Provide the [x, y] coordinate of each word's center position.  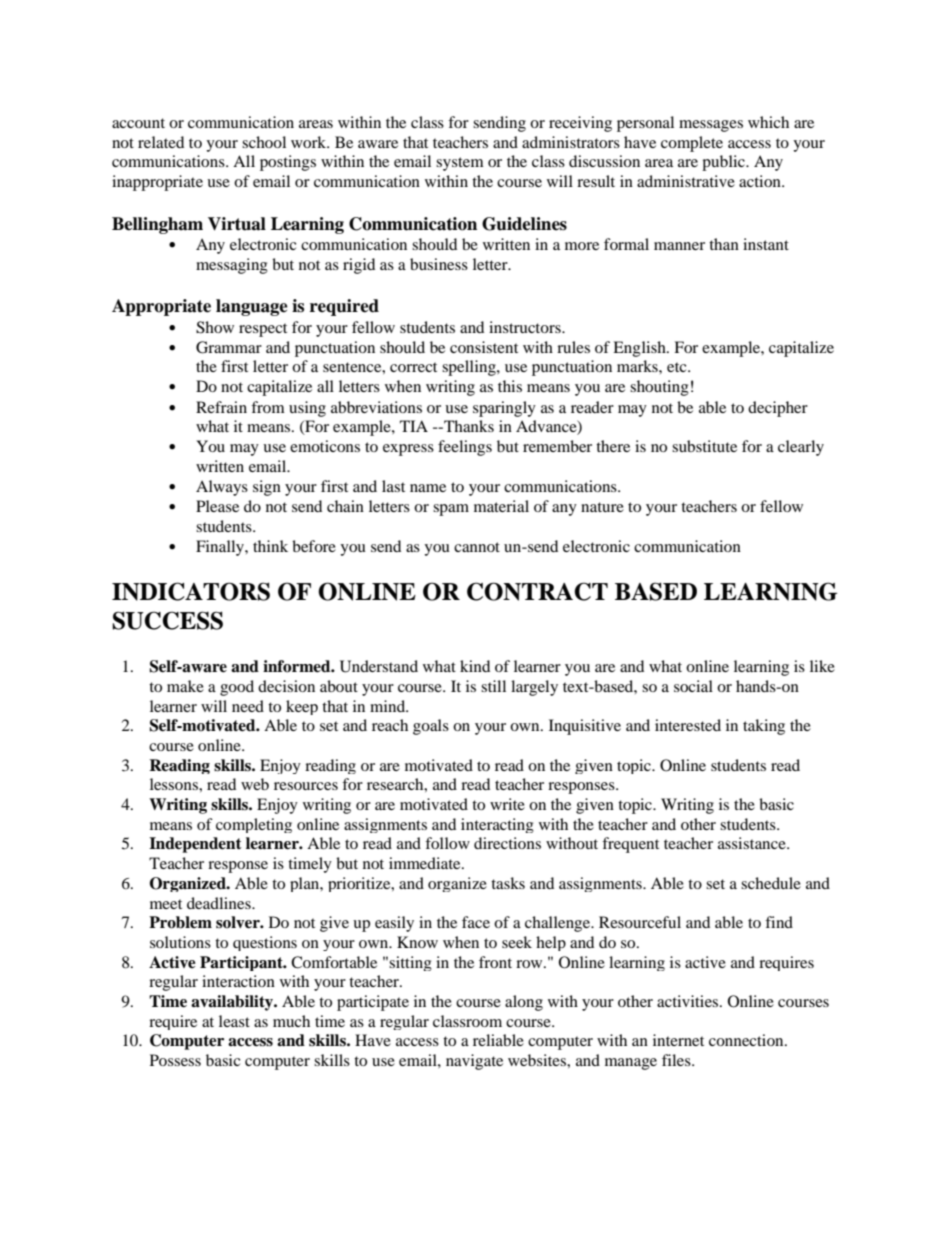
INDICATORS [191, 591]
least [234, 1021]
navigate [474, 1062]
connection [747, 1040]
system [460, 164]
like [822, 666]
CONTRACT [537, 591]
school [264, 142]
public [724, 163]
